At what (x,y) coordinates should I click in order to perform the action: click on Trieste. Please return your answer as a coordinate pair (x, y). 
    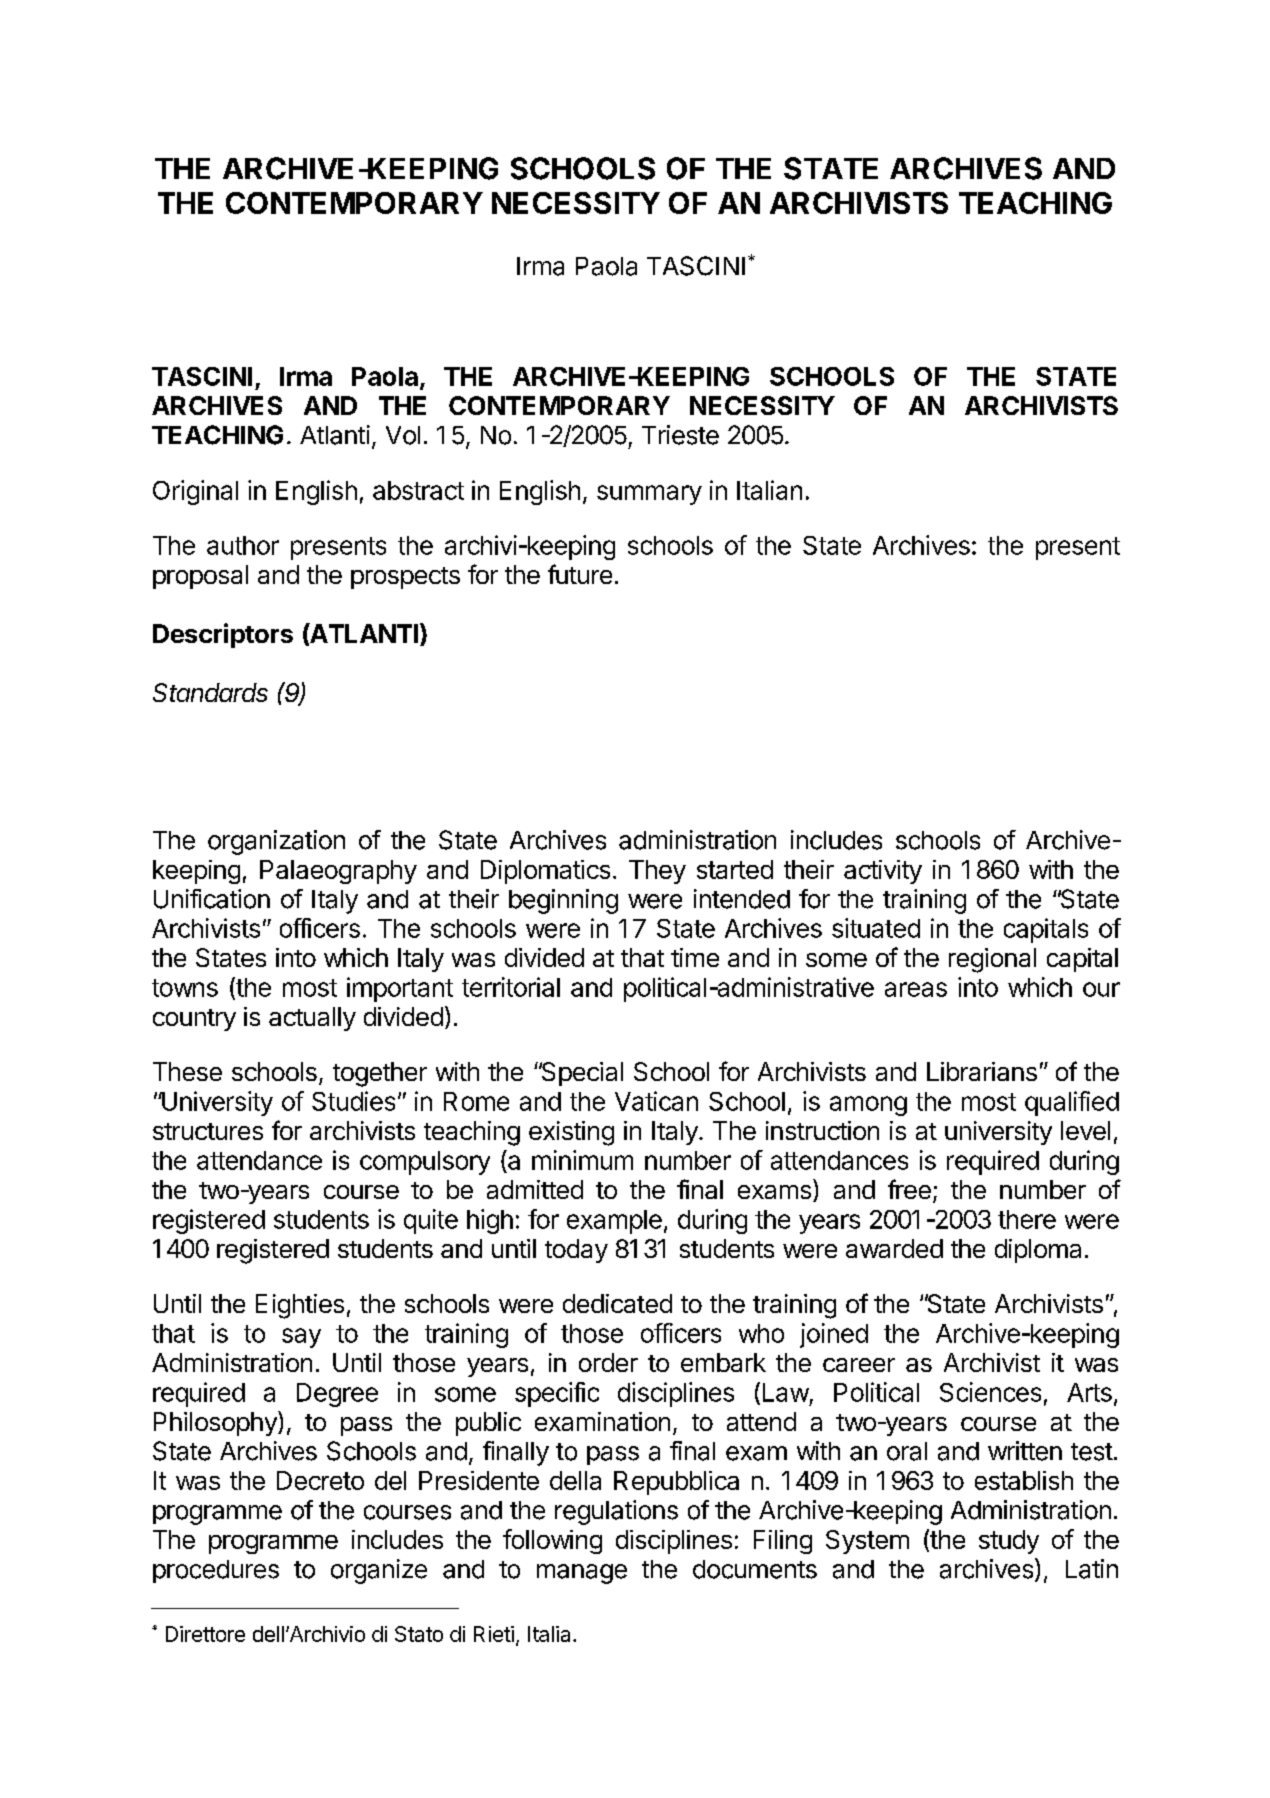
    Looking at the image, I should click on (680, 435).
